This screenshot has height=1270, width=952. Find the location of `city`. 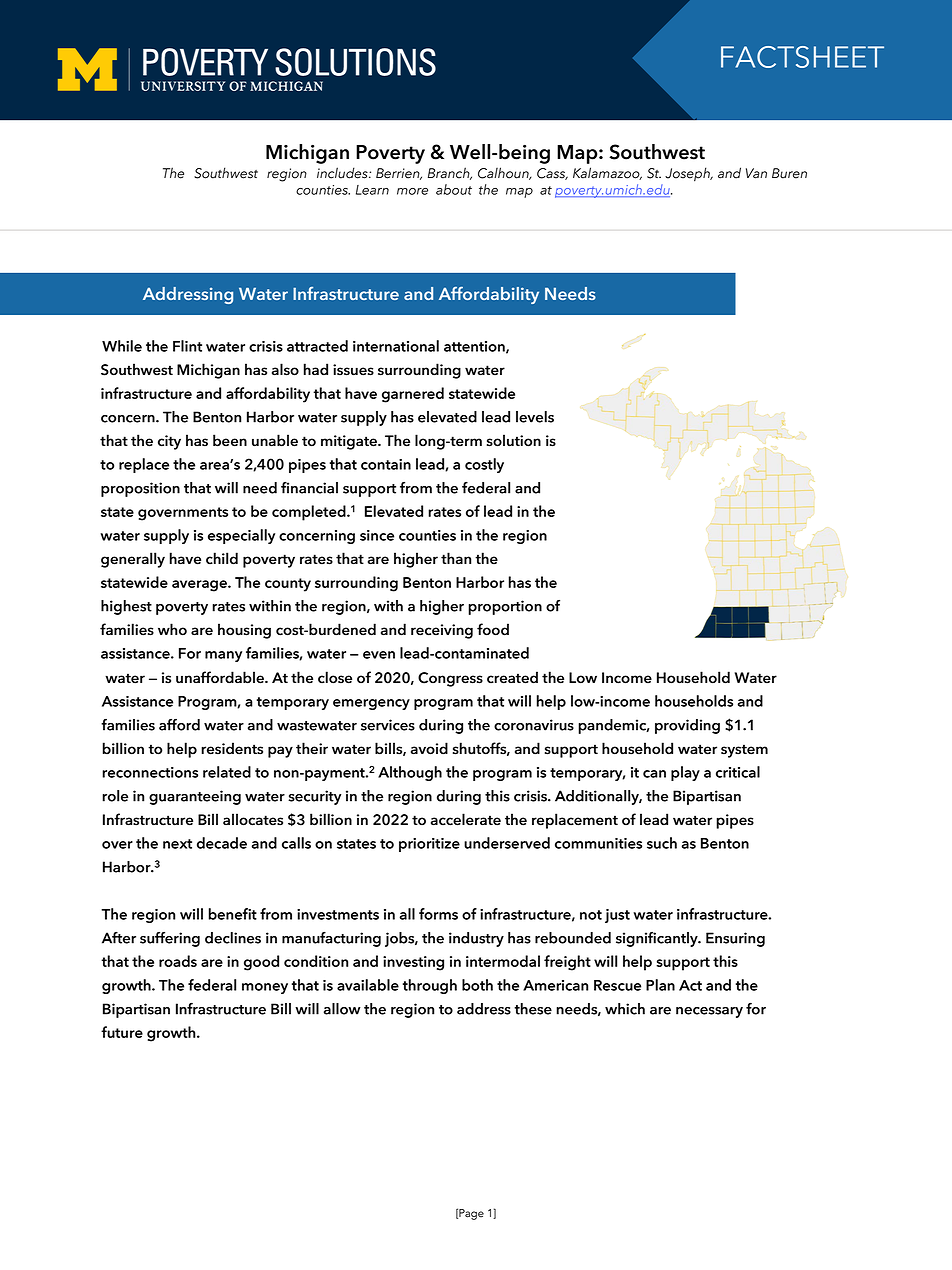

city is located at coordinates (169, 442).
